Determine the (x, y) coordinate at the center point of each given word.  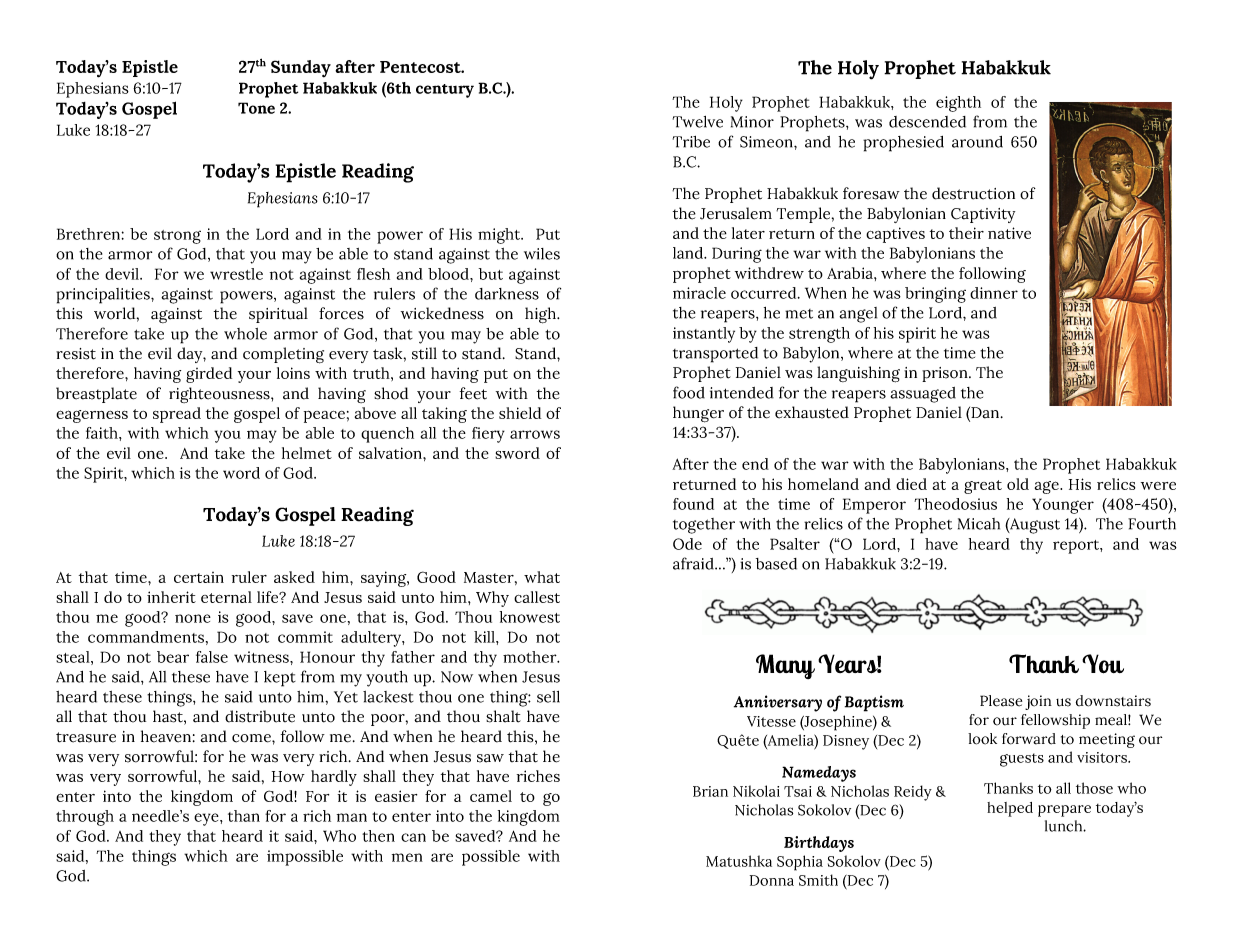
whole (245, 334)
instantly (704, 335)
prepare (1064, 811)
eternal (226, 597)
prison (946, 374)
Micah (979, 524)
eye (207, 819)
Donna (772, 880)
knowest (530, 617)
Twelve (698, 122)
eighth (958, 104)
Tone (256, 108)
